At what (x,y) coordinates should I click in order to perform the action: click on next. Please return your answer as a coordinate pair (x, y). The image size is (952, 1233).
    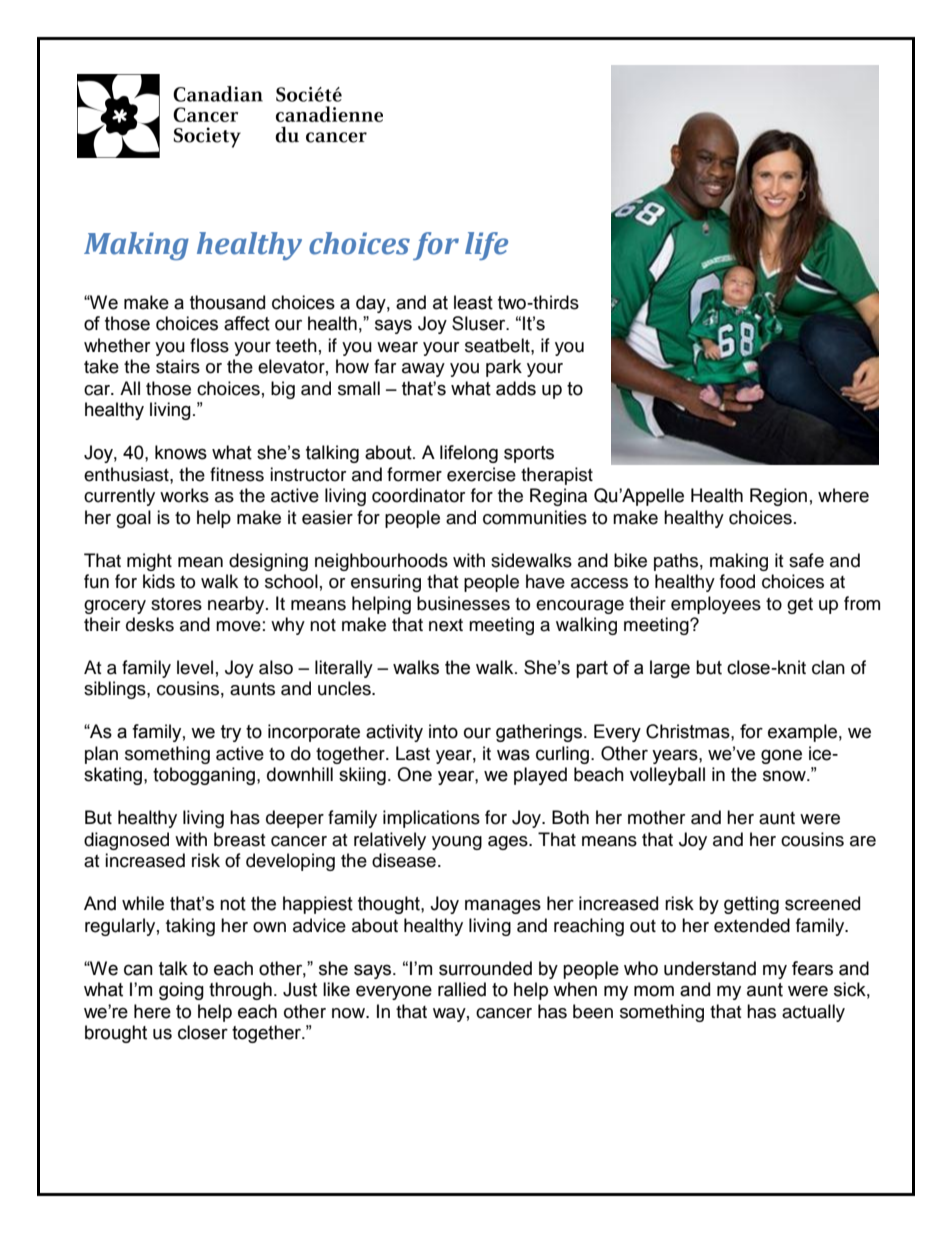
    Looking at the image, I should click on (446, 625).
